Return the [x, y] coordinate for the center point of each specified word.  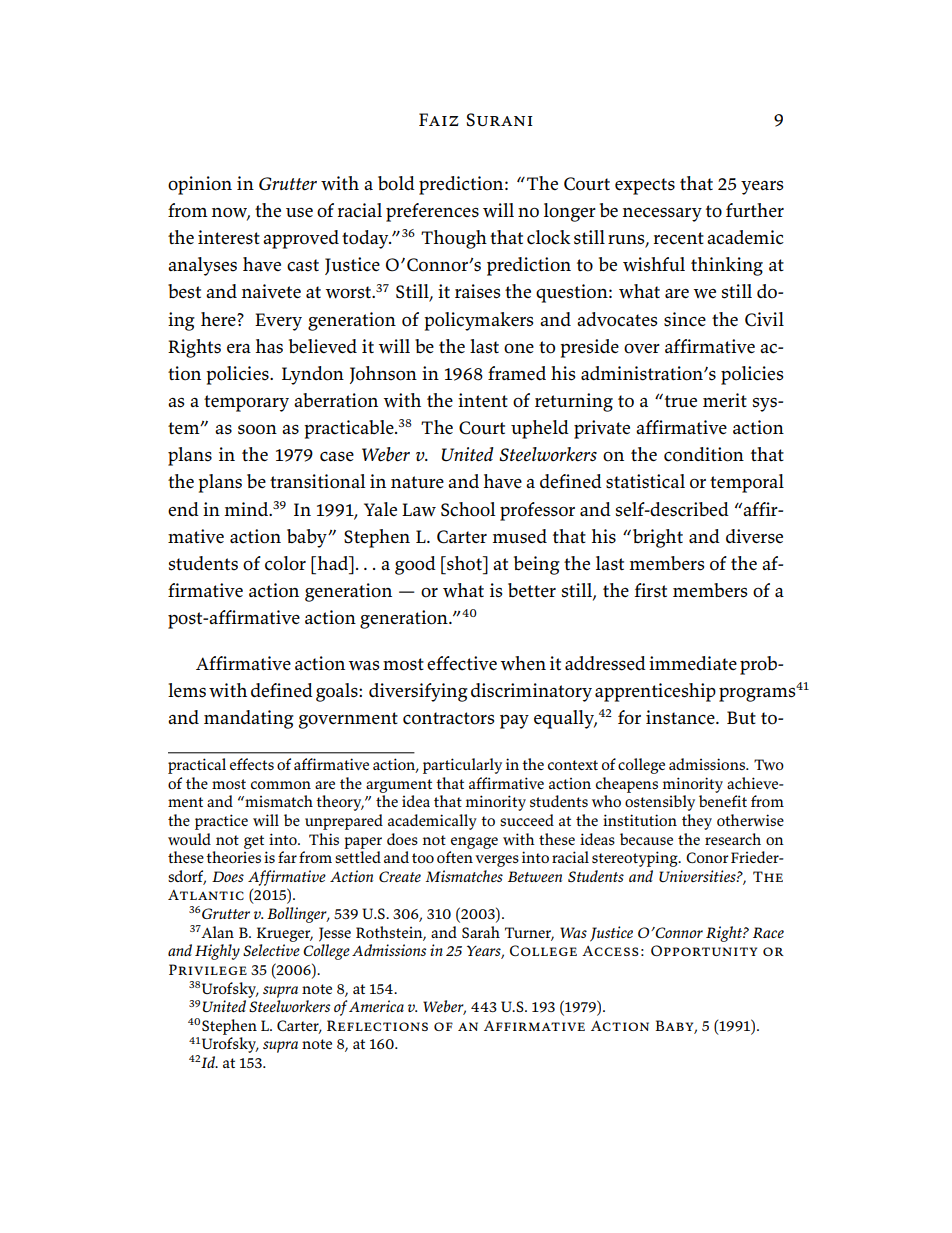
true [679, 400]
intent [483, 400]
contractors [448, 718]
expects [645, 186]
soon [257, 429]
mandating [249, 719]
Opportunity [704, 950]
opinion [200, 185]
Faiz [439, 119]
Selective [271, 950]
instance [681, 717]
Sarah [481, 932]
